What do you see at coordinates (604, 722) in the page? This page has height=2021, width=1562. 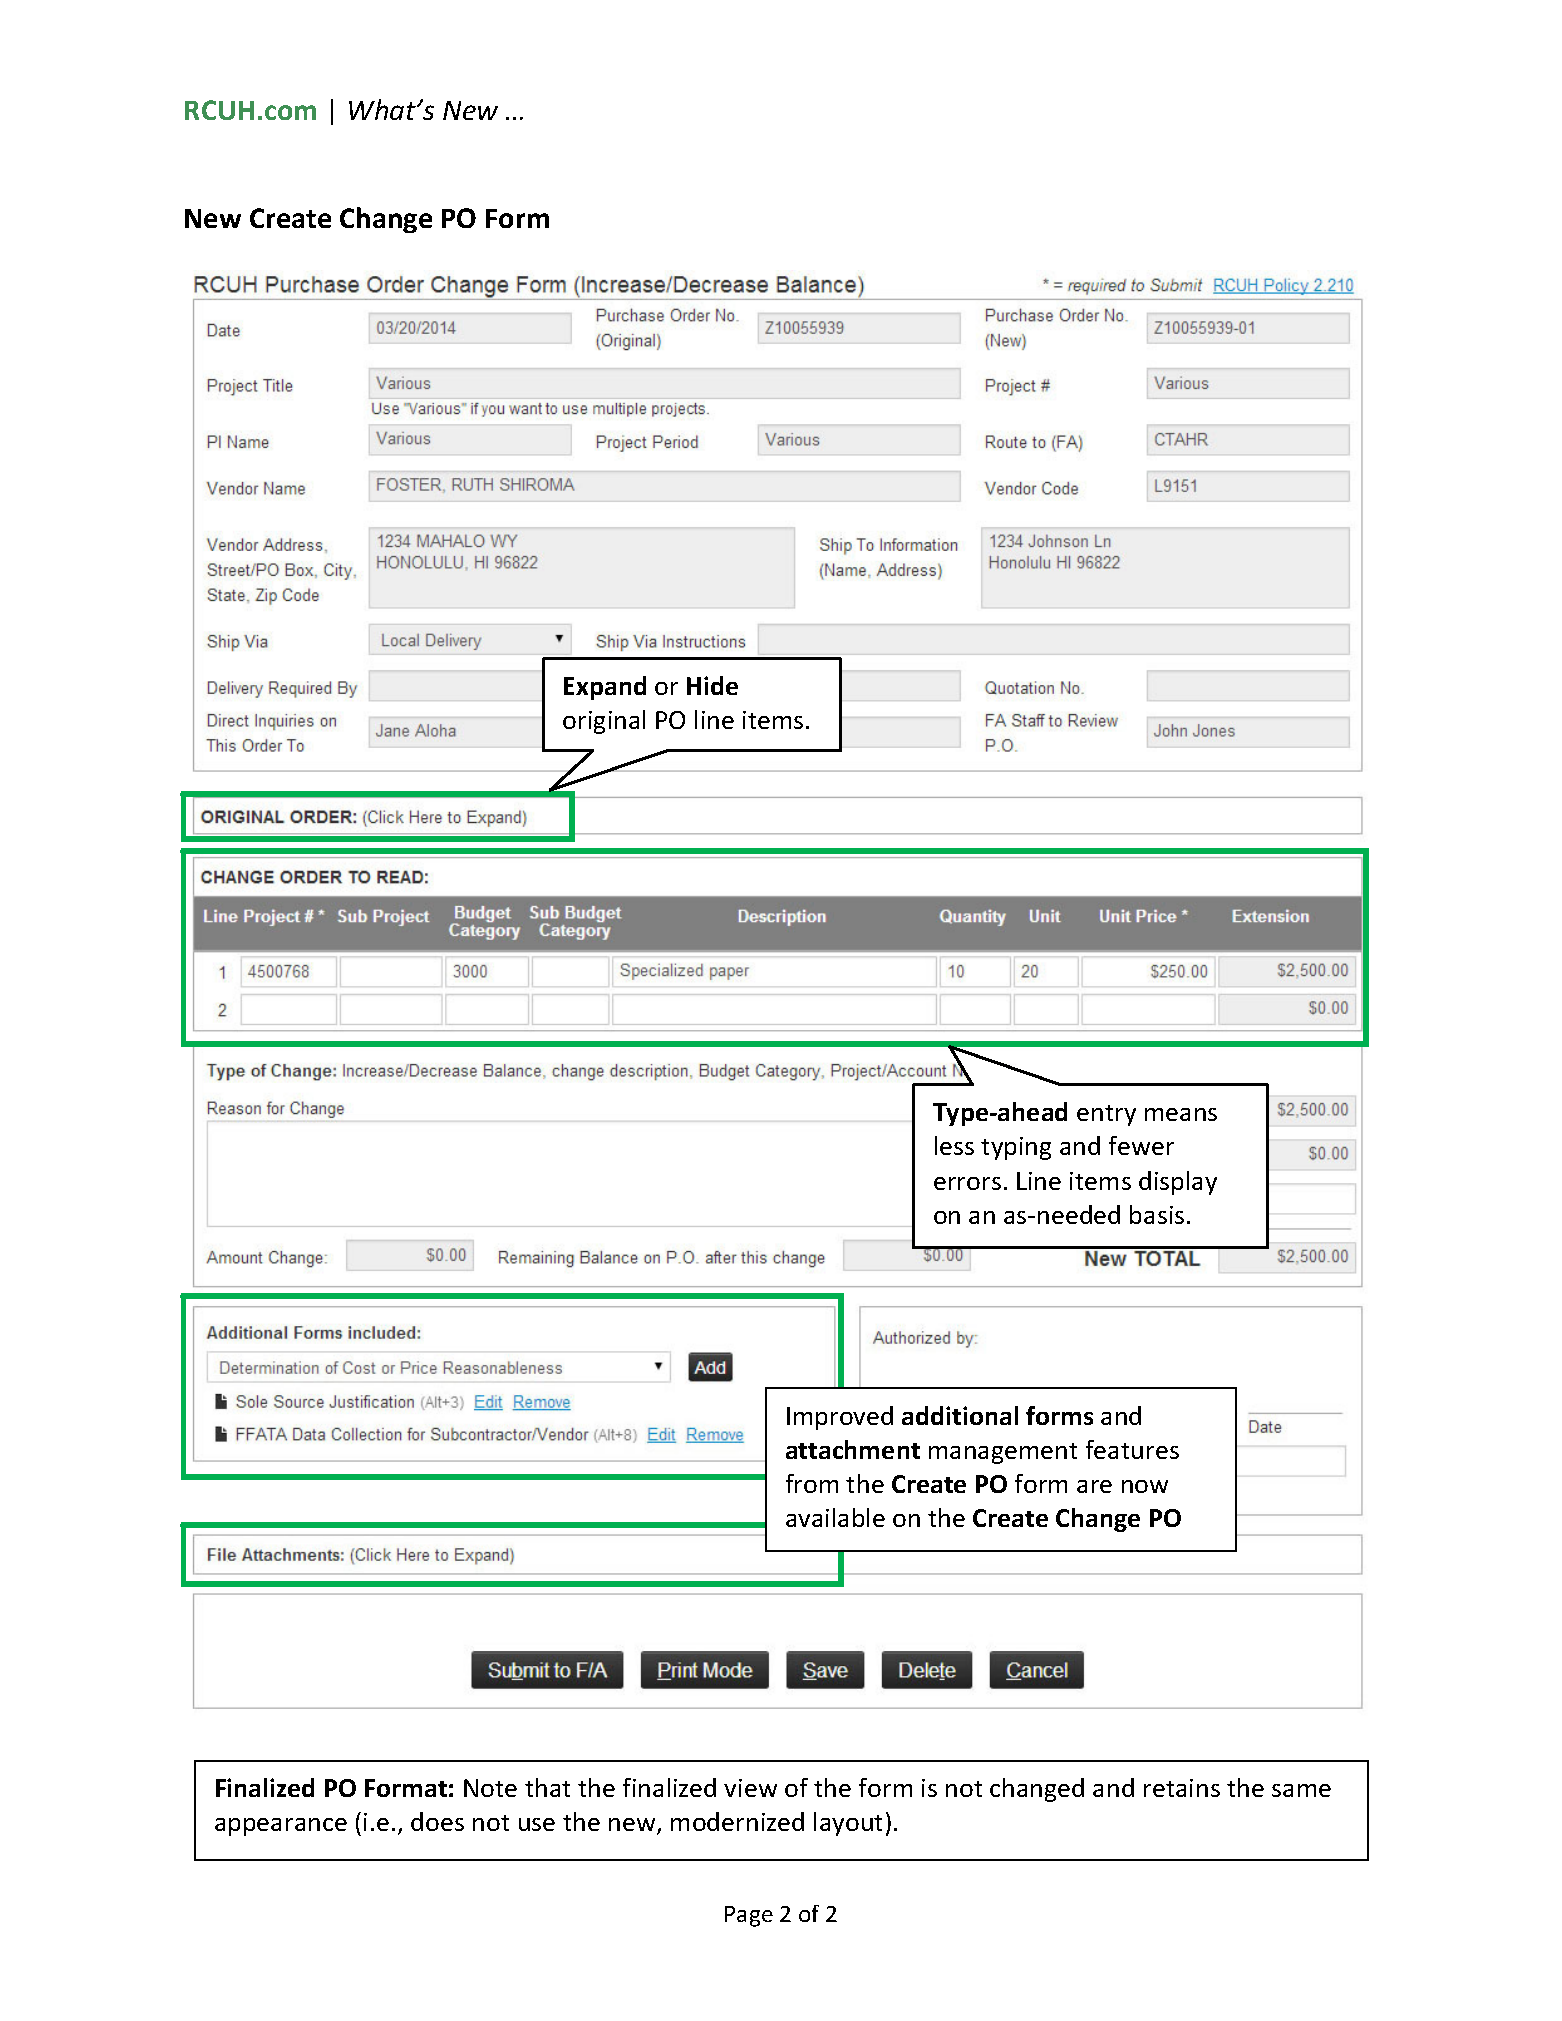 I see `original` at bounding box center [604, 722].
